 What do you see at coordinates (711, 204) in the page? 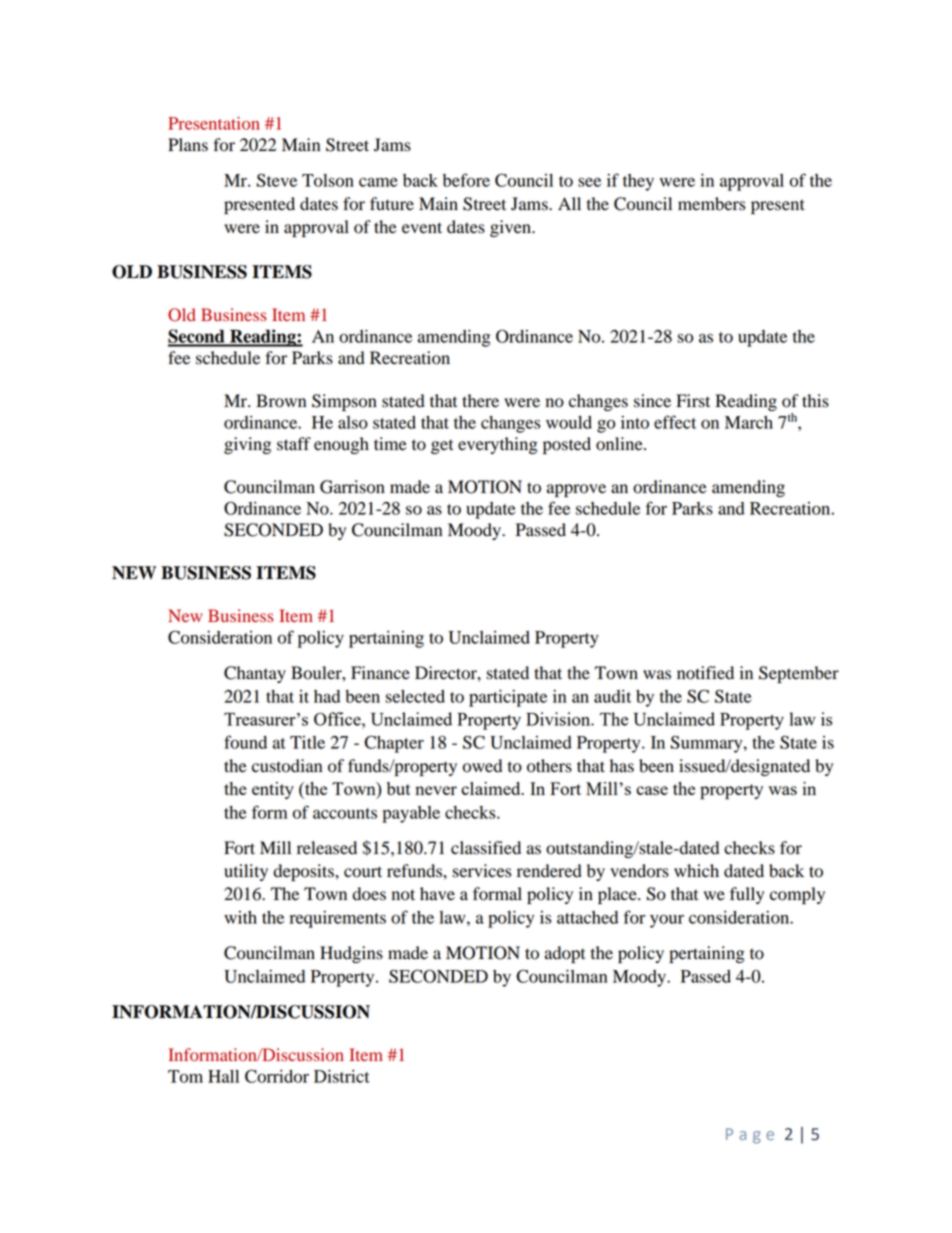
I see `members` at bounding box center [711, 204].
